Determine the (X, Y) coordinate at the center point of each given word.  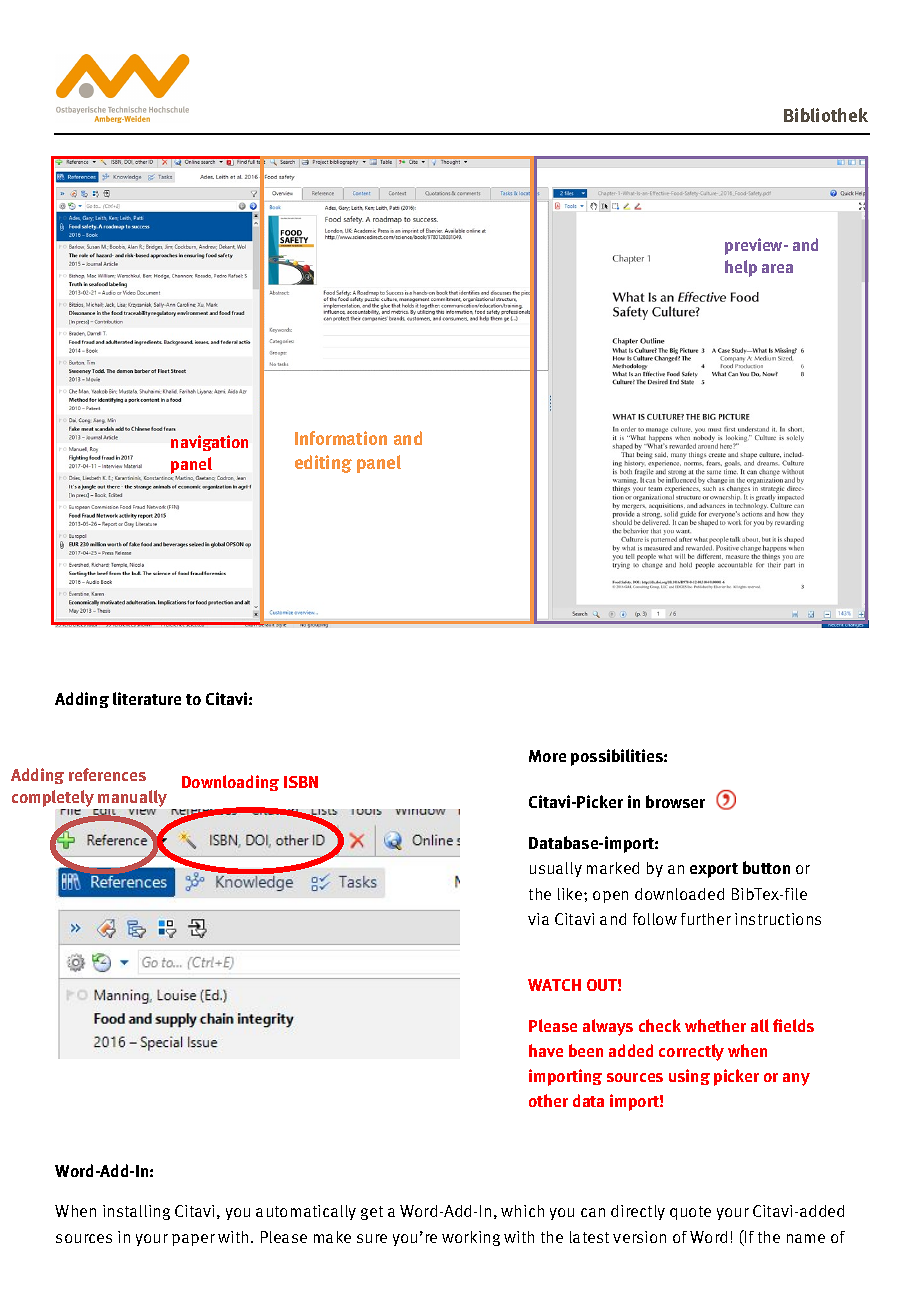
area (777, 268)
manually (131, 800)
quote (690, 1213)
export (714, 870)
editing (323, 464)
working (471, 1238)
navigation (209, 443)
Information (341, 438)
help (741, 268)
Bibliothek (826, 115)
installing (136, 1212)
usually (556, 869)
